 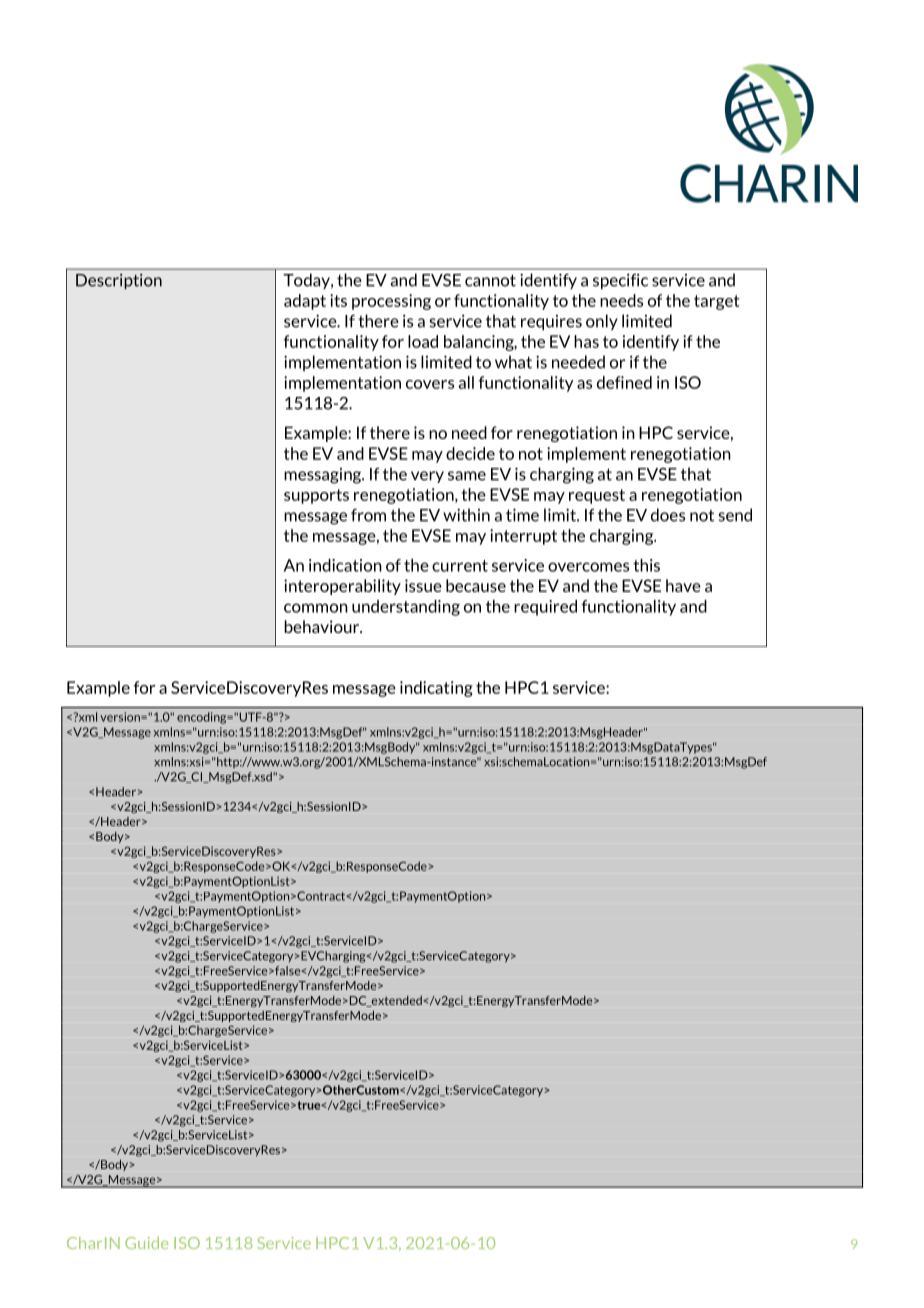 I want to click on understanding, so click(x=406, y=608).
